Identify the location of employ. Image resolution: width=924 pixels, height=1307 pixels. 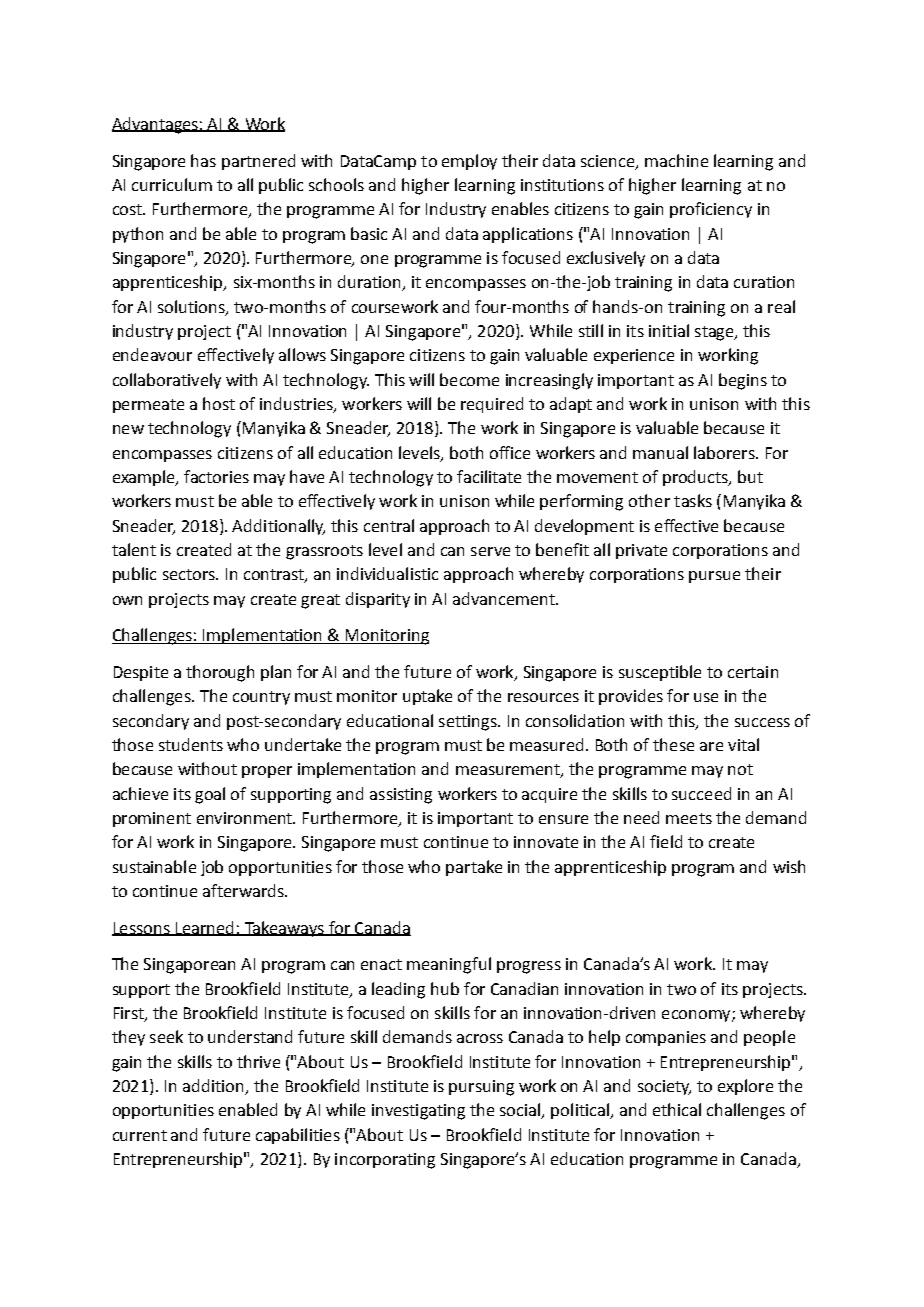
(469, 162).
